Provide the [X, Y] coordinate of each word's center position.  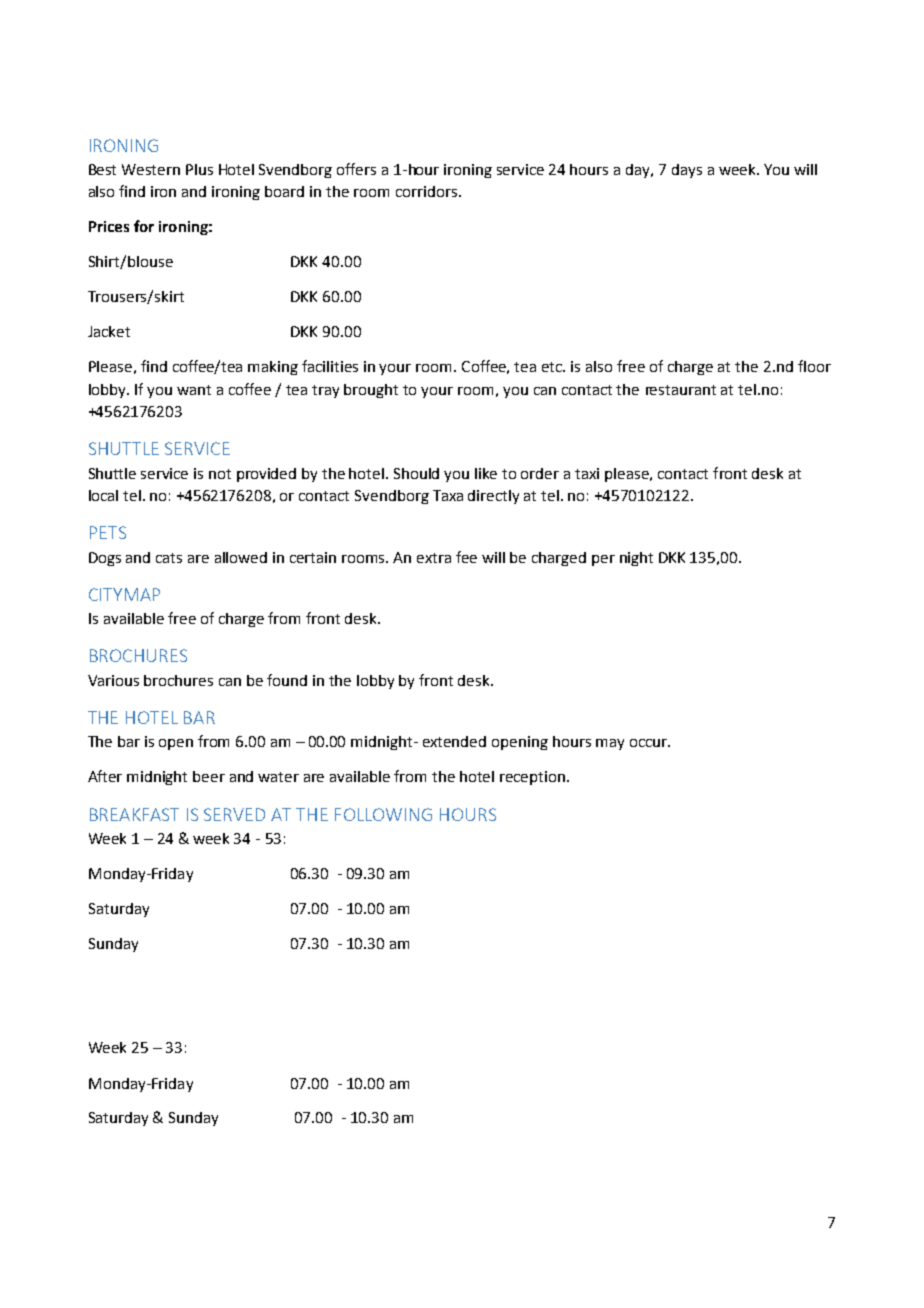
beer [209, 776]
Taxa [448, 495]
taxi [587, 473]
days [687, 171]
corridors [428, 191]
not [220, 474]
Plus [199, 169]
